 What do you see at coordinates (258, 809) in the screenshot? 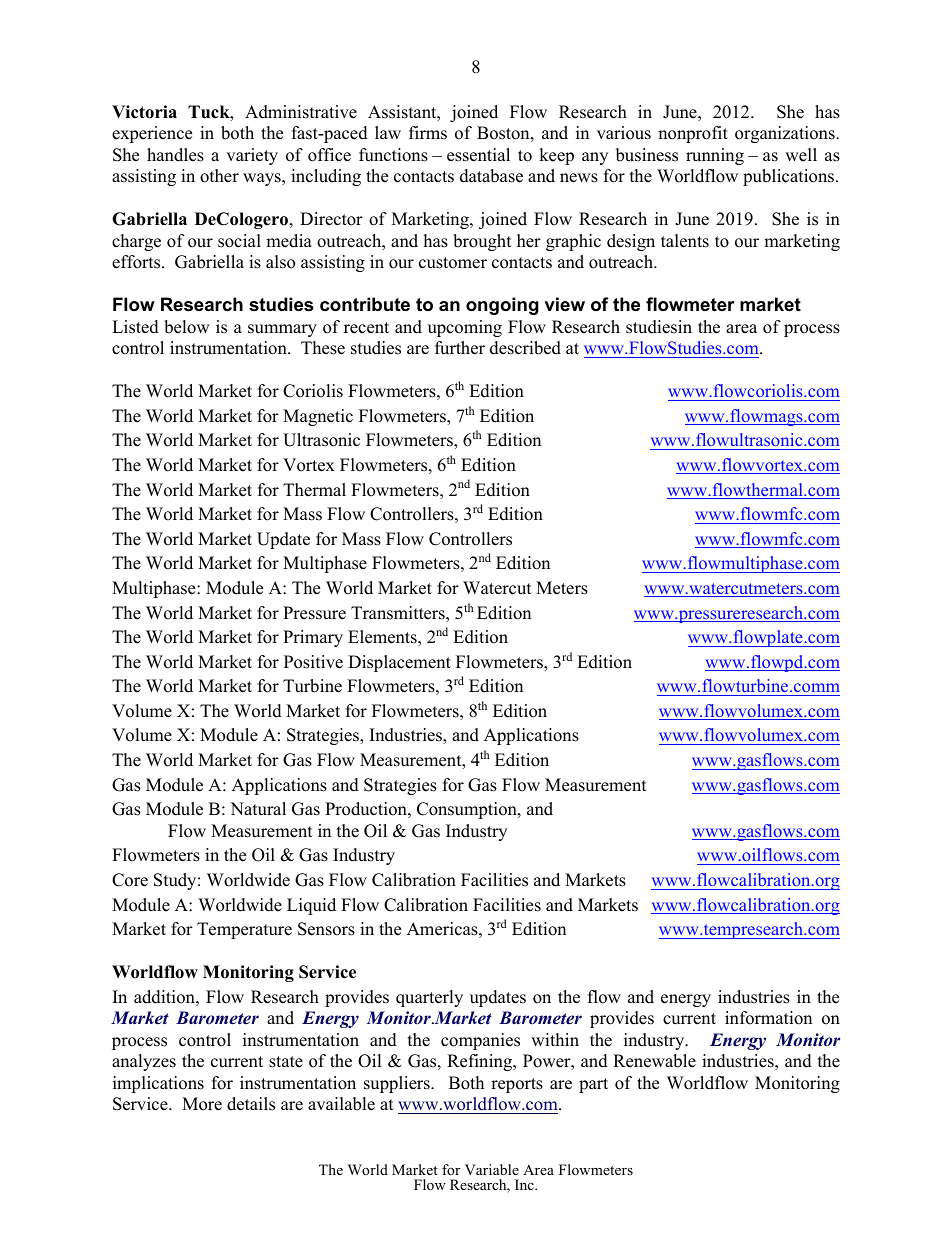
I see `Natural` at bounding box center [258, 809].
